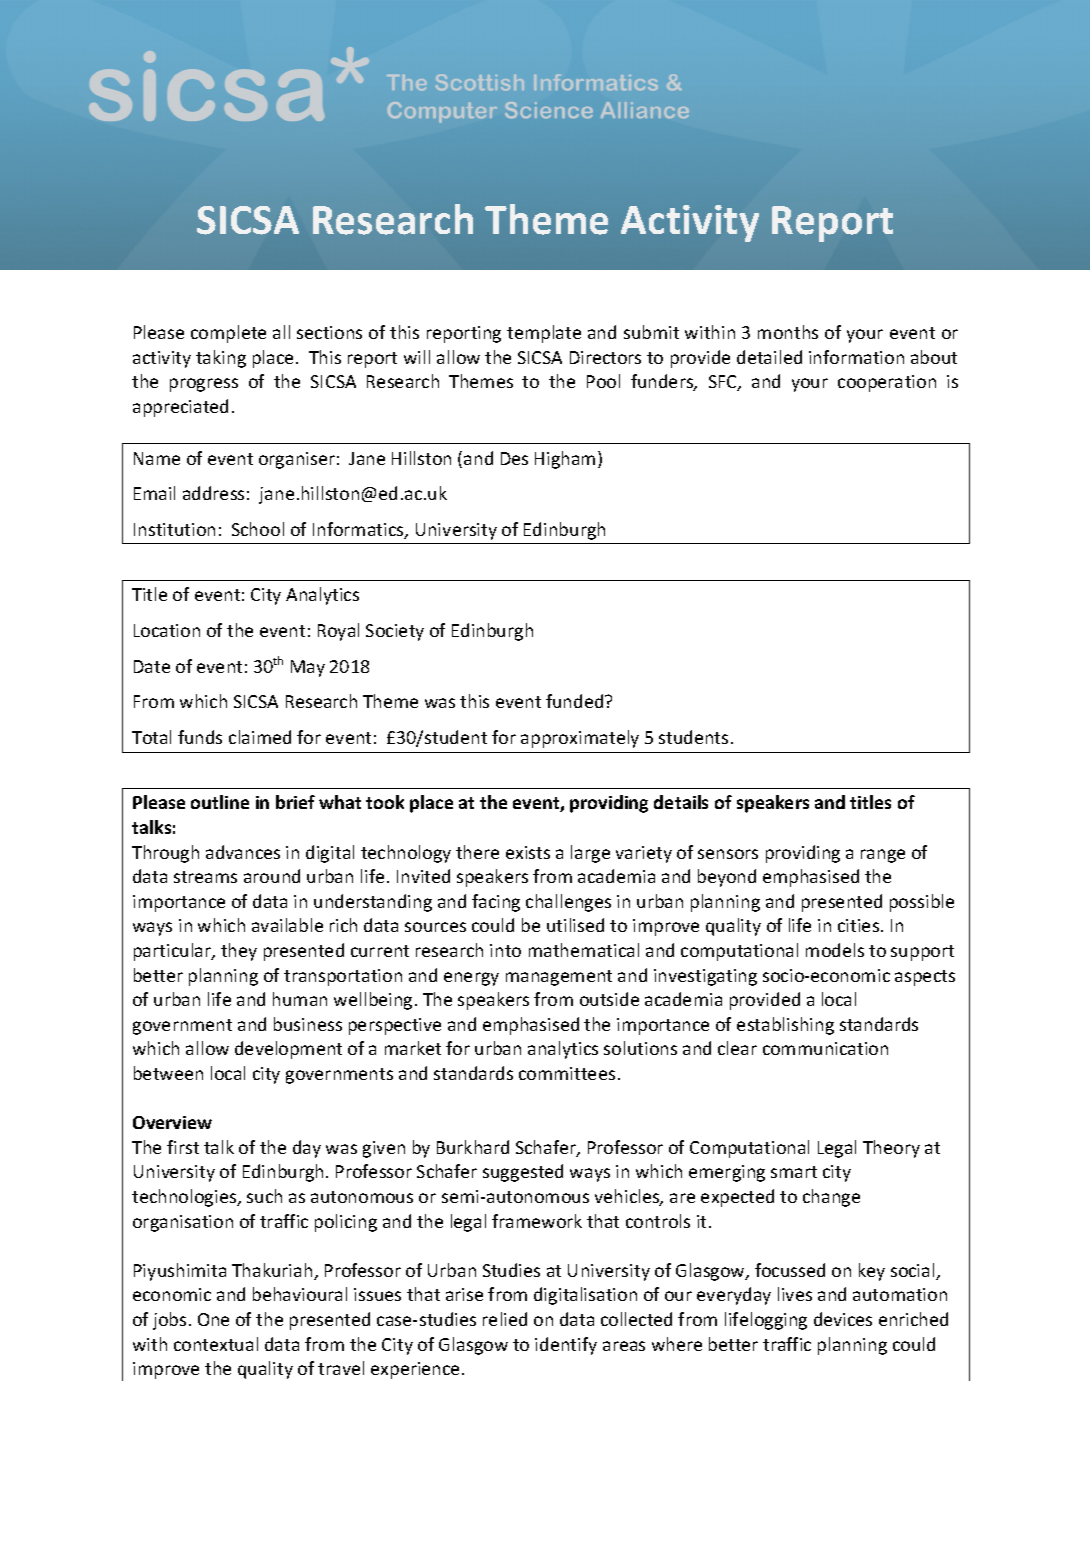 The width and height of the screenshot is (1090, 1542). I want to click on funded, so click(576, 701).
